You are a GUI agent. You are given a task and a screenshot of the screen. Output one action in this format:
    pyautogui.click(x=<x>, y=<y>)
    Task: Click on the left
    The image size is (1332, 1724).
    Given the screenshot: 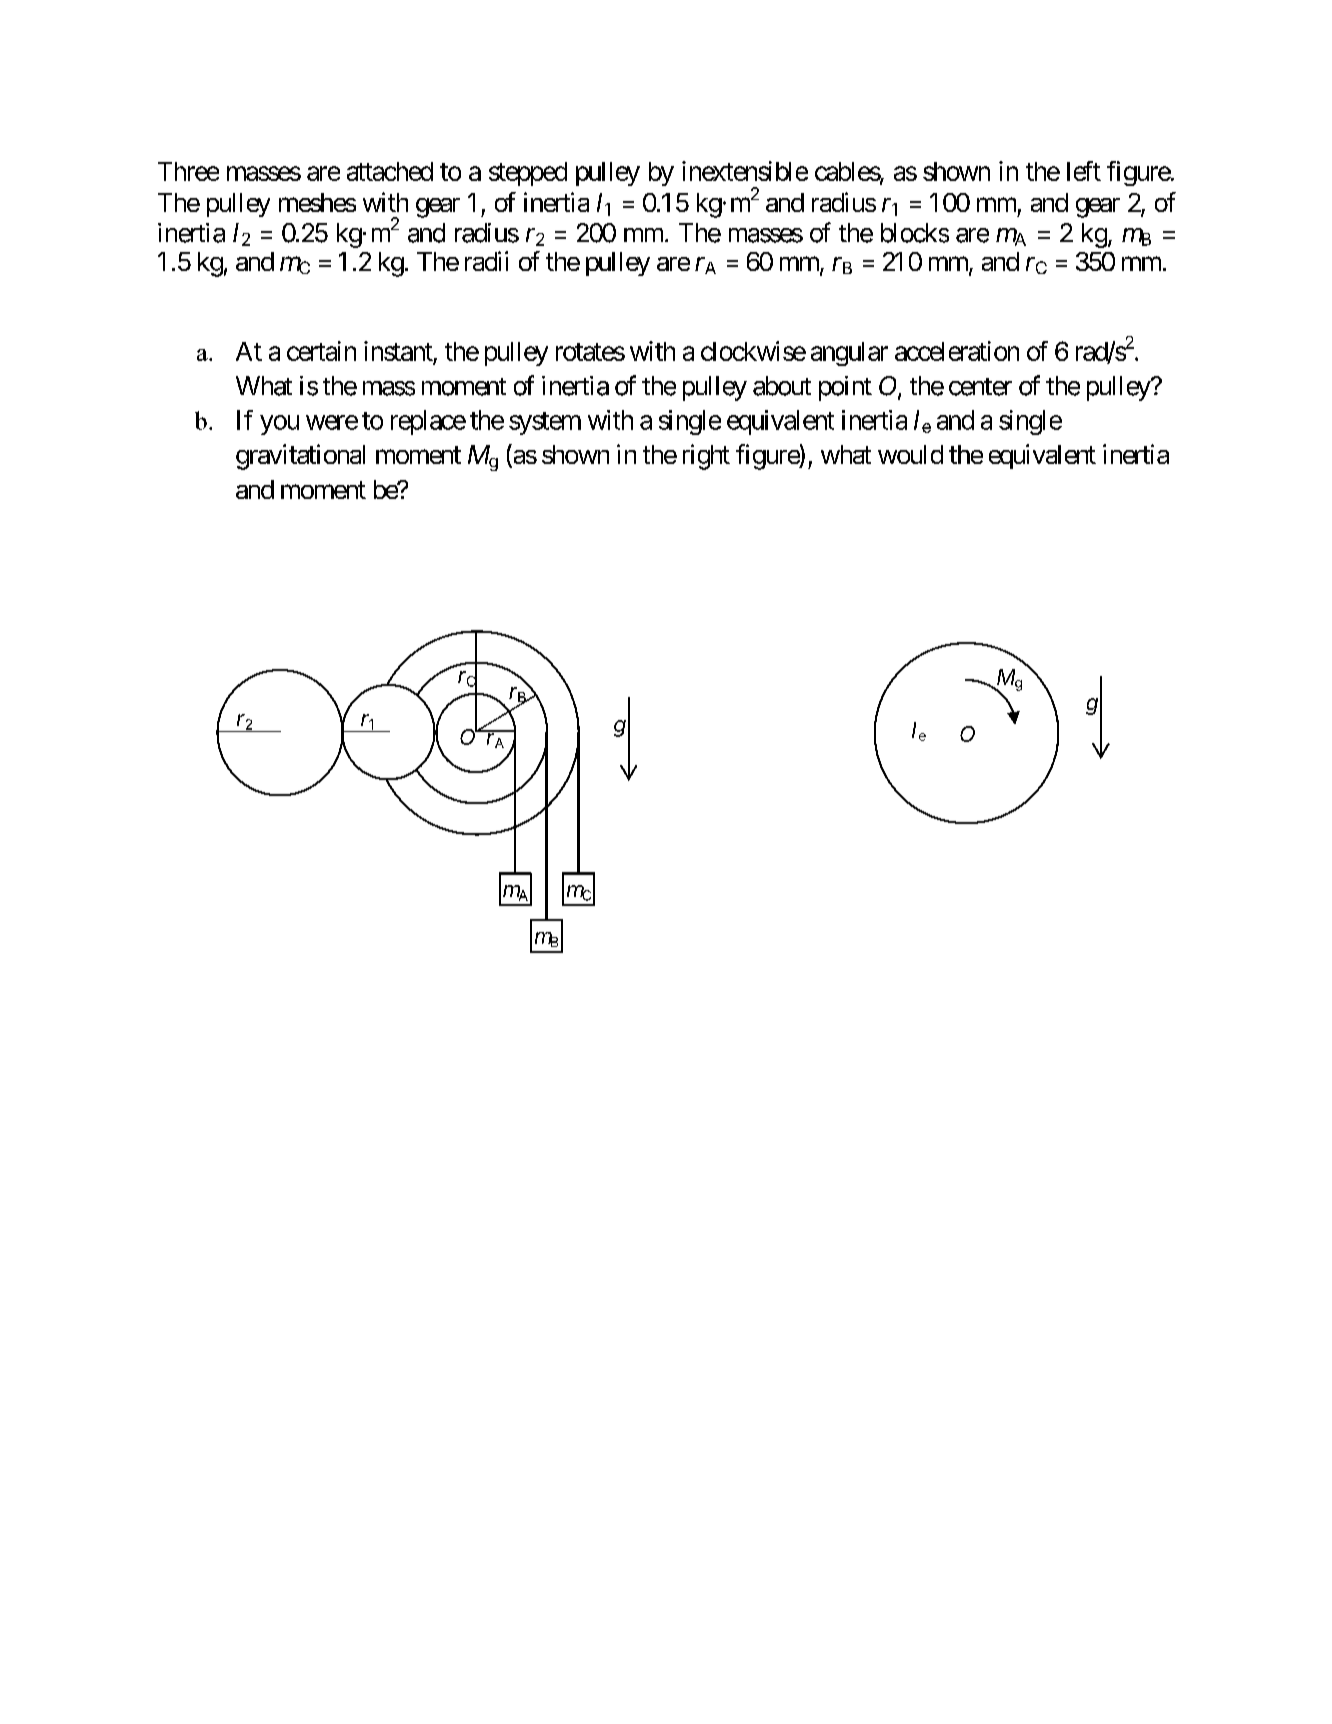 What is the action you would take?
    pyautogui.click(x=1084, y=171)
